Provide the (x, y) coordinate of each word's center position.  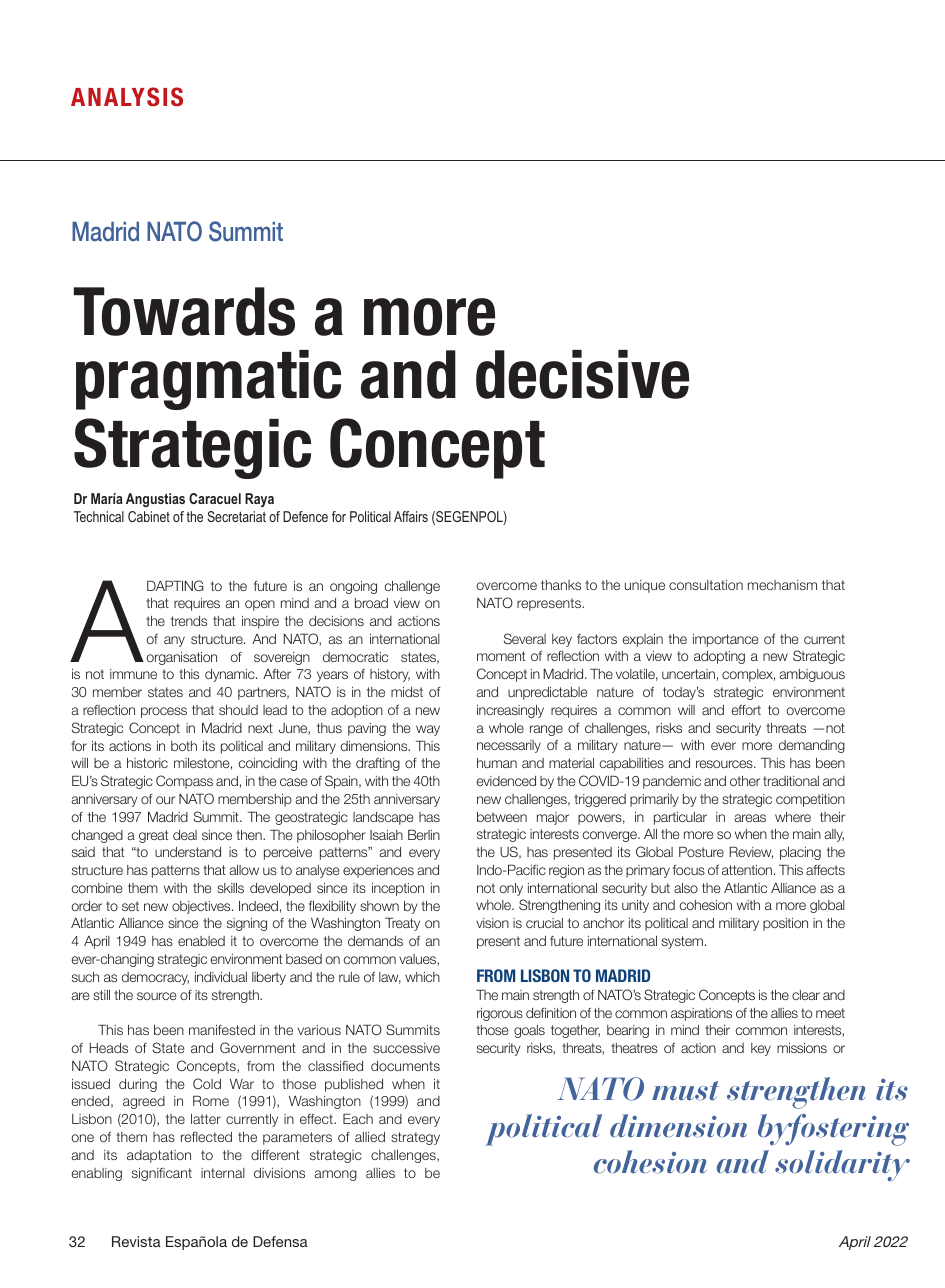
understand (188, 852)
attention (748, 870)
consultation (706, 585)
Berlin (424, 835)
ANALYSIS (127, 96)
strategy (415, 1138)
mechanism (782, 585)
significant (162, 1174)
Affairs (411, 516)
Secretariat (236, 516)
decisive (582, 374)
